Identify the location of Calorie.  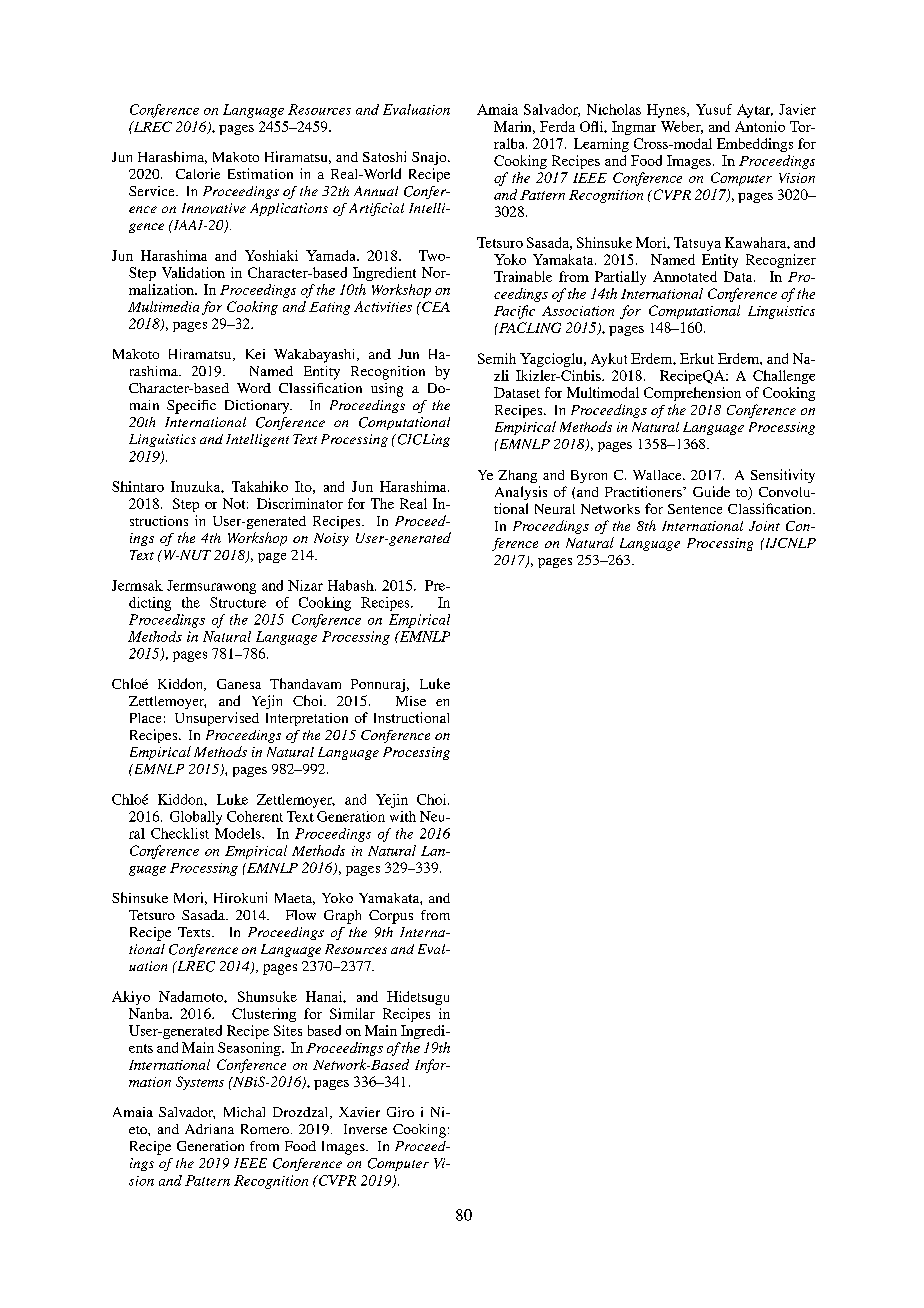
(198, 173).
